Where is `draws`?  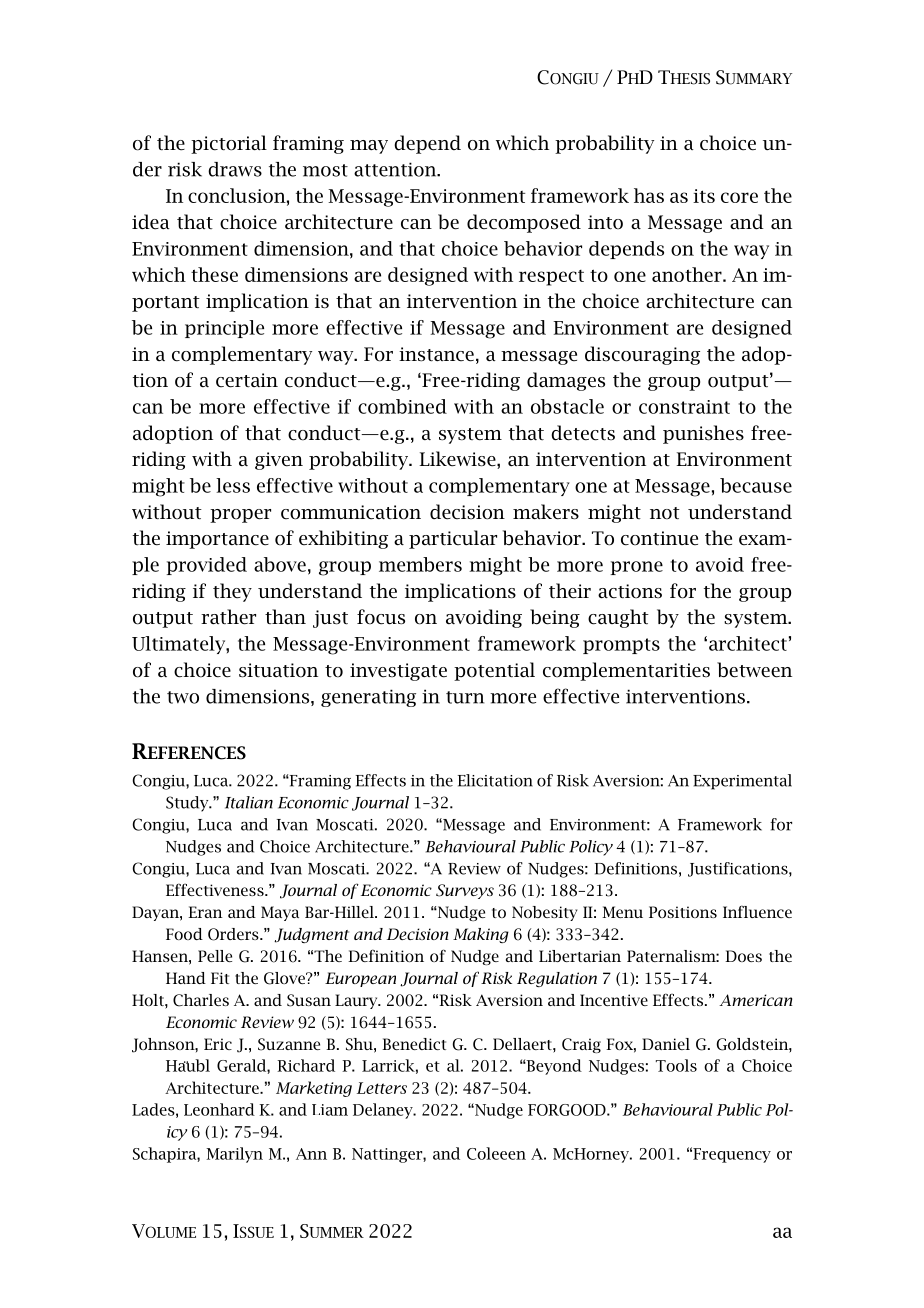
draws is located at coordinates (235, 169).
